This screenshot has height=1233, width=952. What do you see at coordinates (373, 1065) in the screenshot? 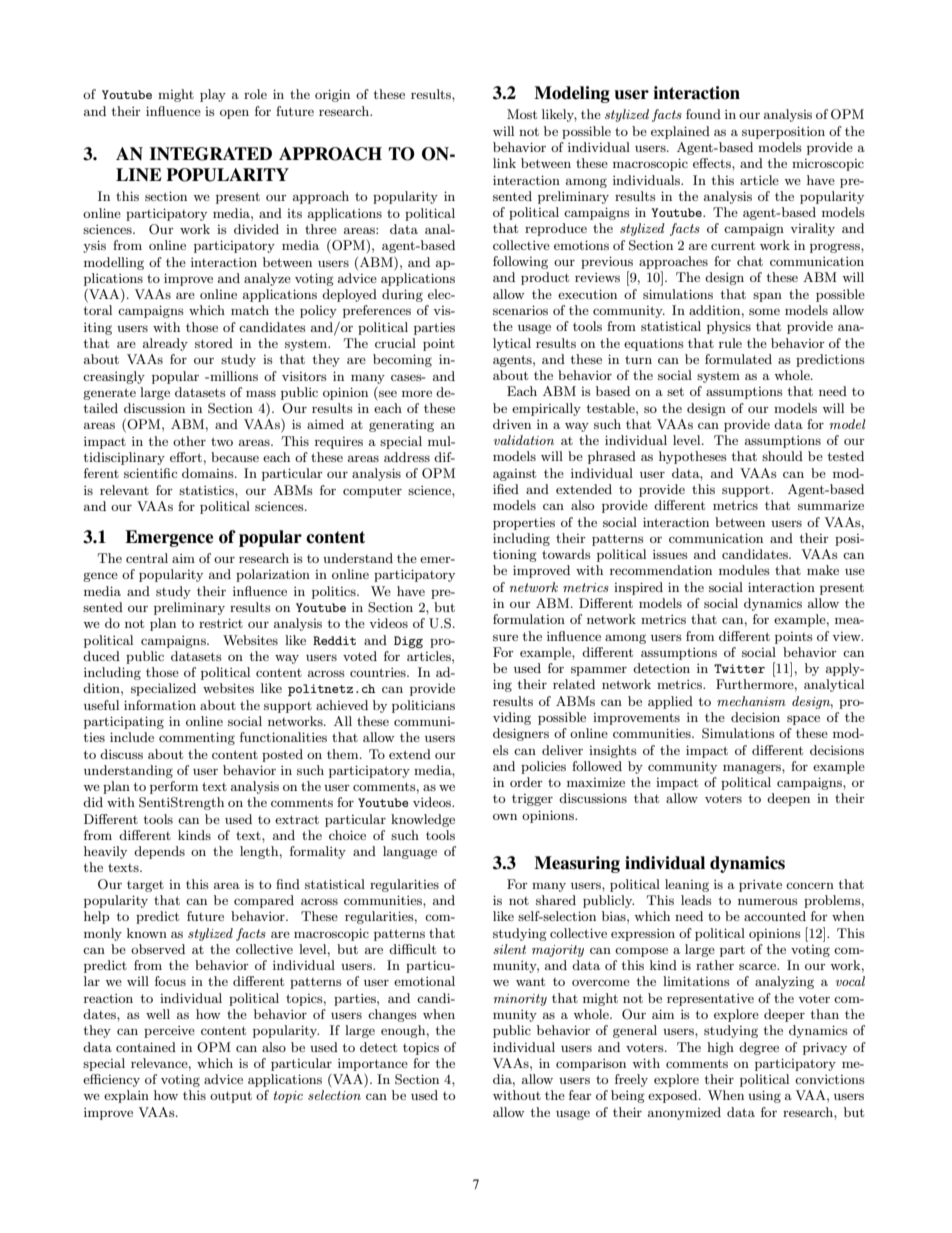
I see `importance` at bounding box center [373, 1065].
